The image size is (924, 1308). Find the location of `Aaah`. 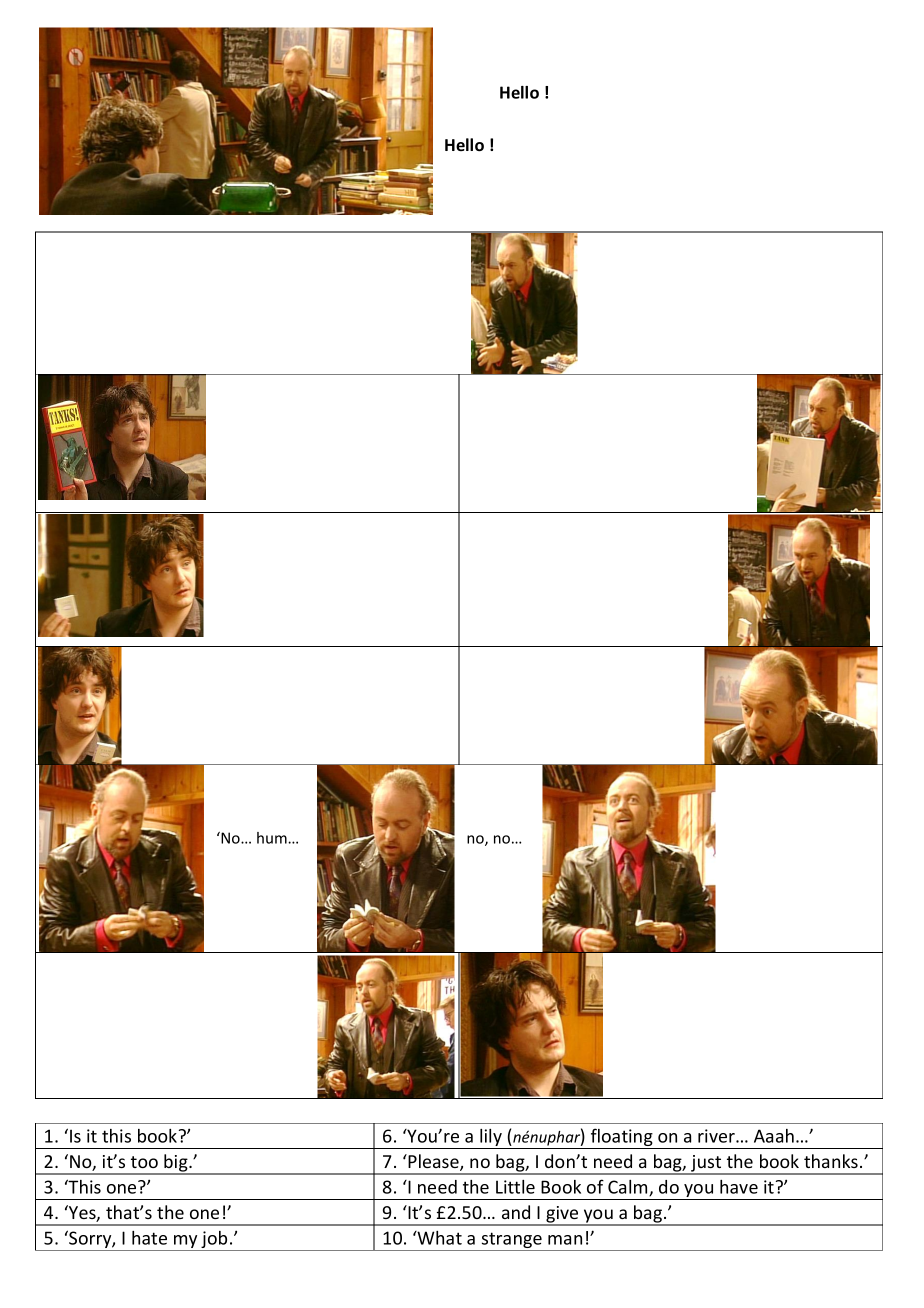

Aaah is located at coordinates (774, 1136).
